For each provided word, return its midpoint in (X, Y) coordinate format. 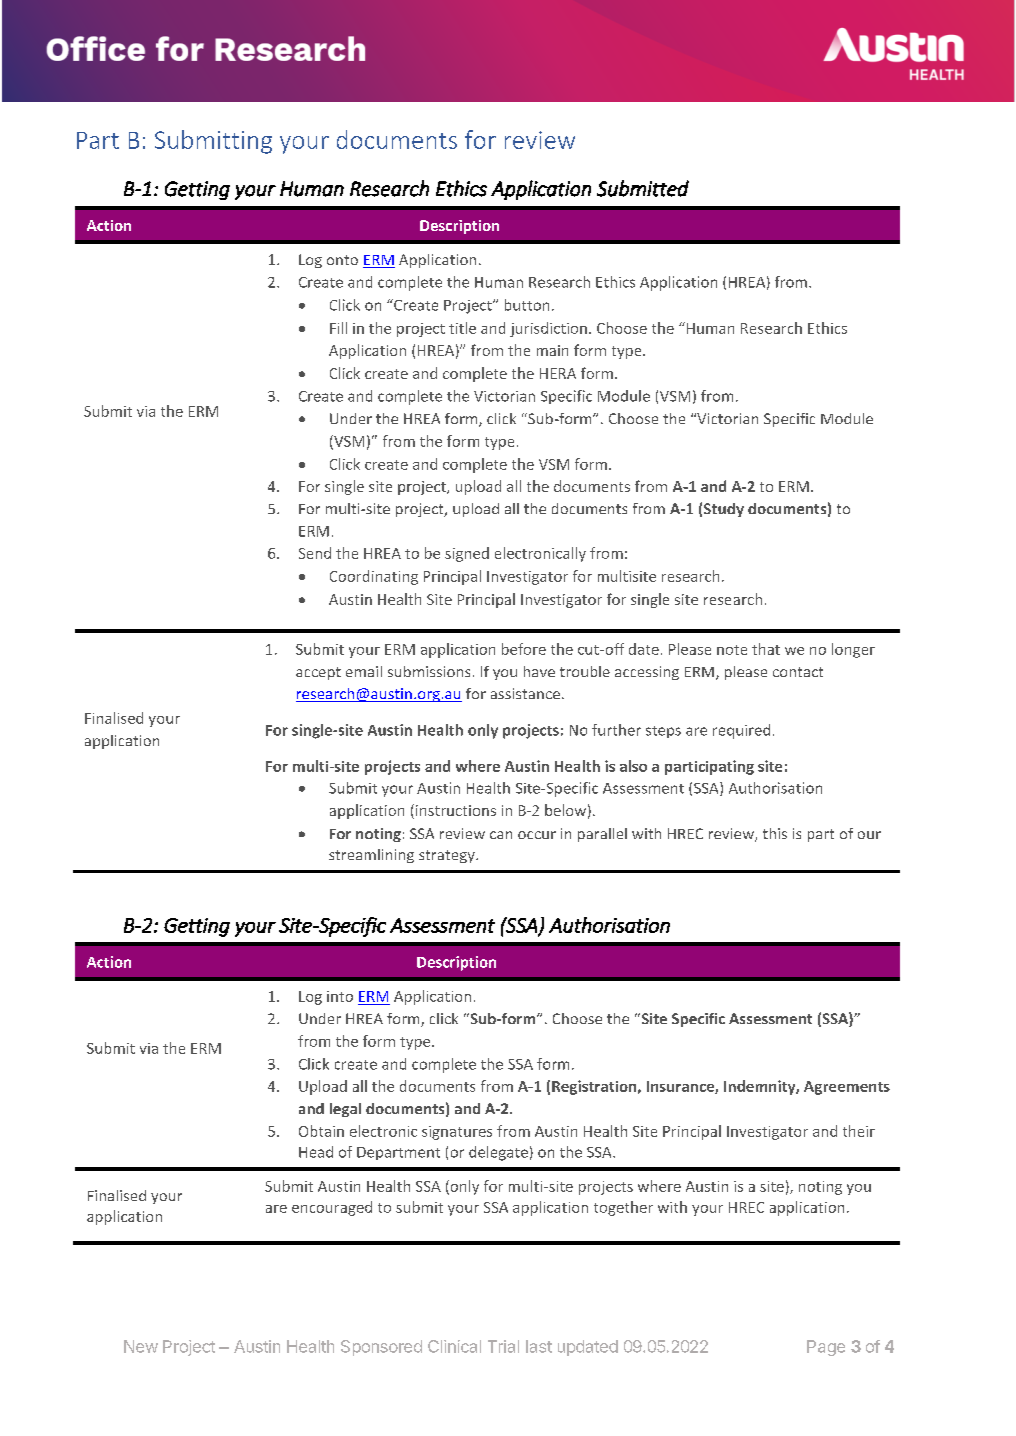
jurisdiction (548, 329)
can (501, 835)
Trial (503, 1346)
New (141, 1346)
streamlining (371, 856)
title (462, 328)
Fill (338, 328)
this (775, 833)
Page (826, 1348)
